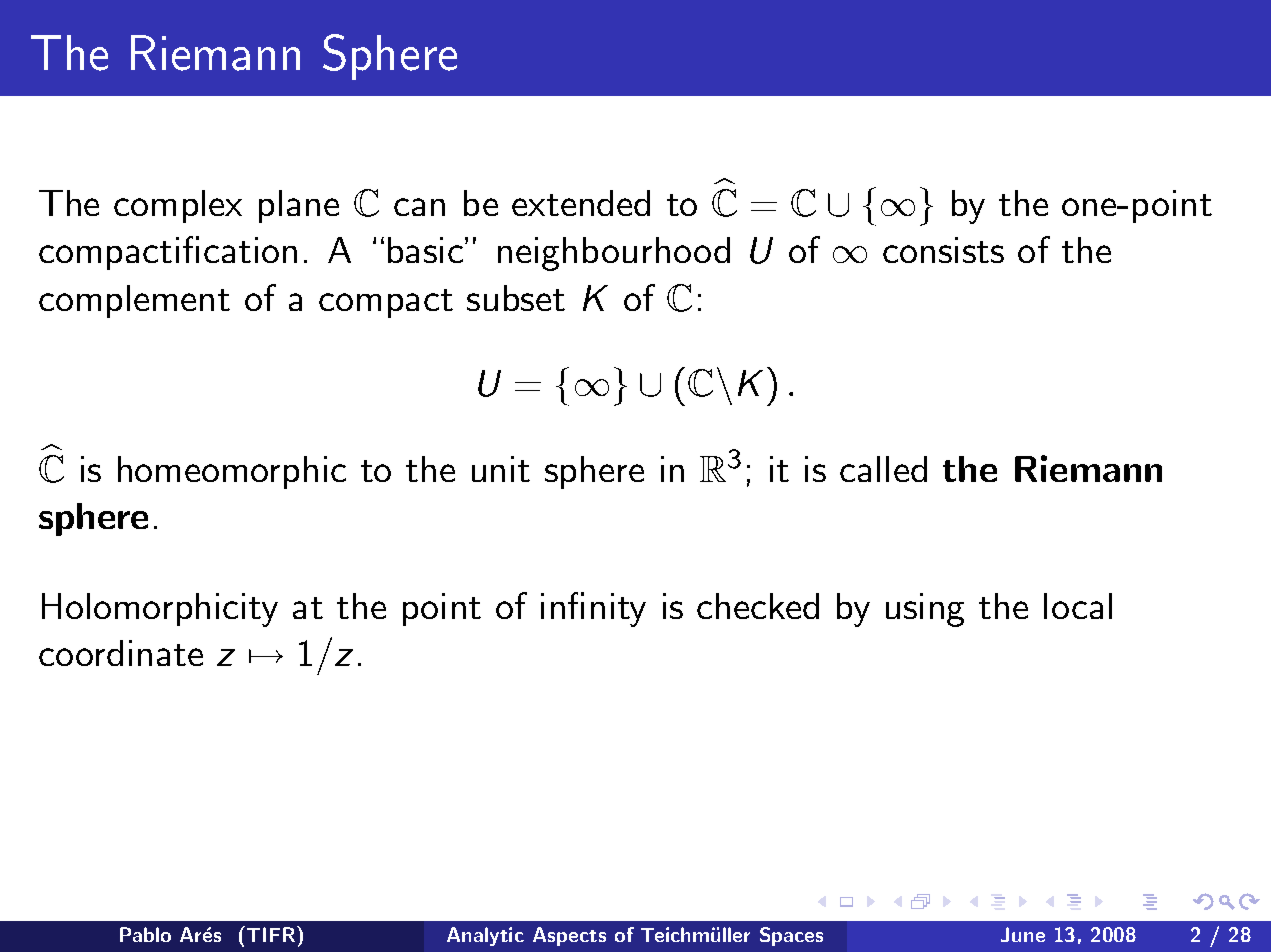 This screenshot has width=1271, height=952. I want to click on June, so click(1023, 934).
